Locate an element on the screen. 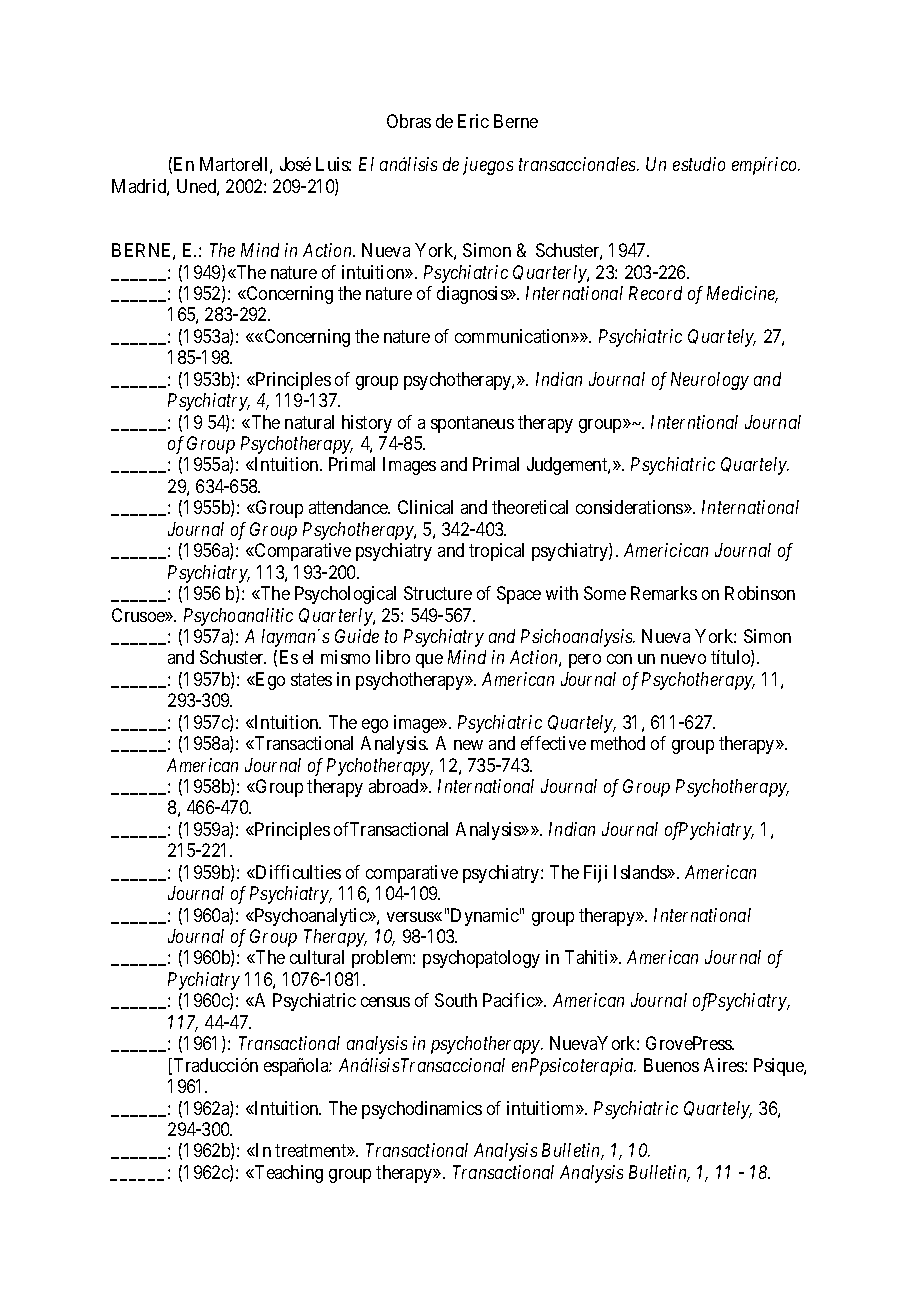  Guide is located at coordinates (357, 636).
